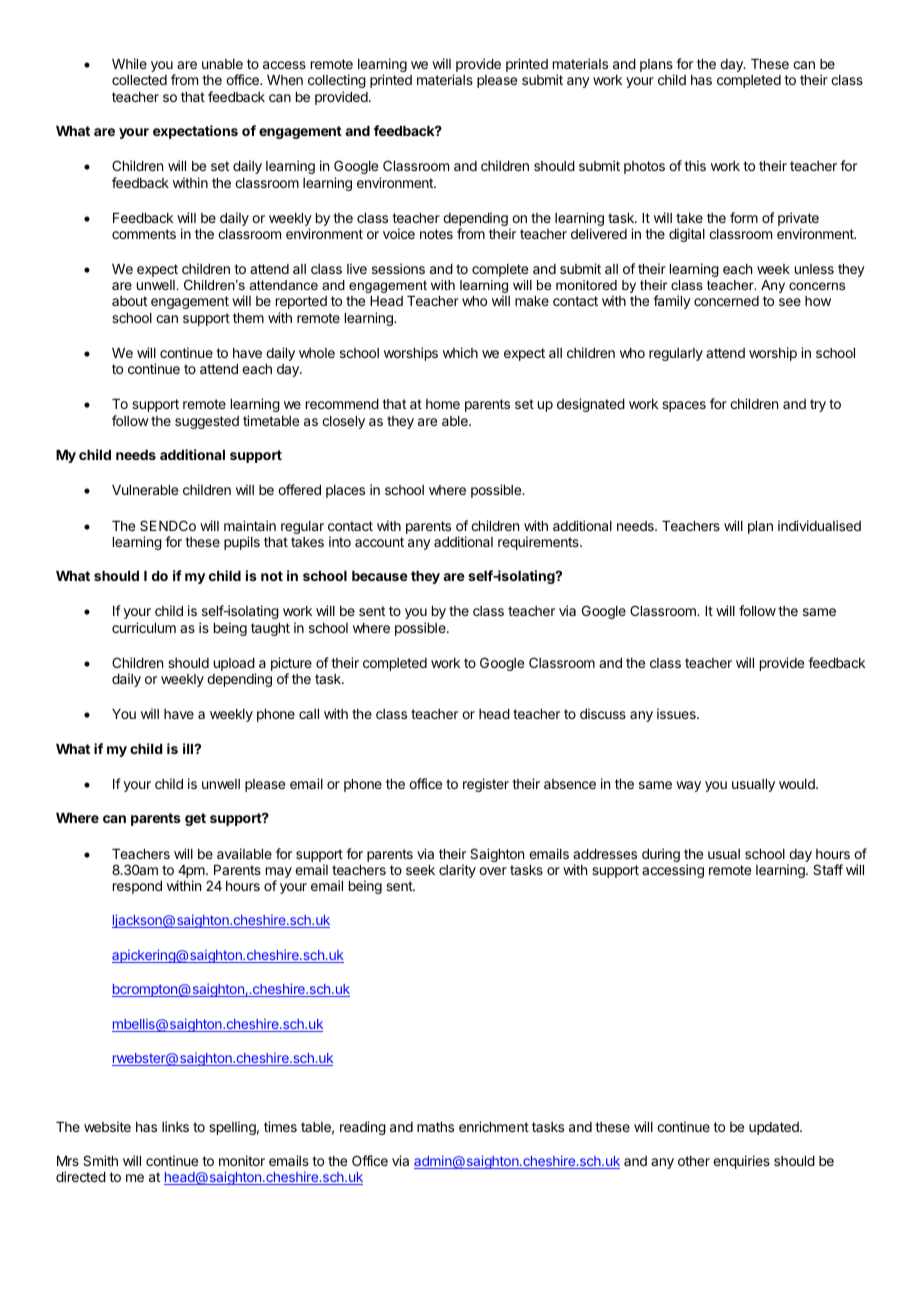  What do you see at coordinates (435, 1127) in the screenshot?
I see `maths` at bounding box center [435, 1127].
